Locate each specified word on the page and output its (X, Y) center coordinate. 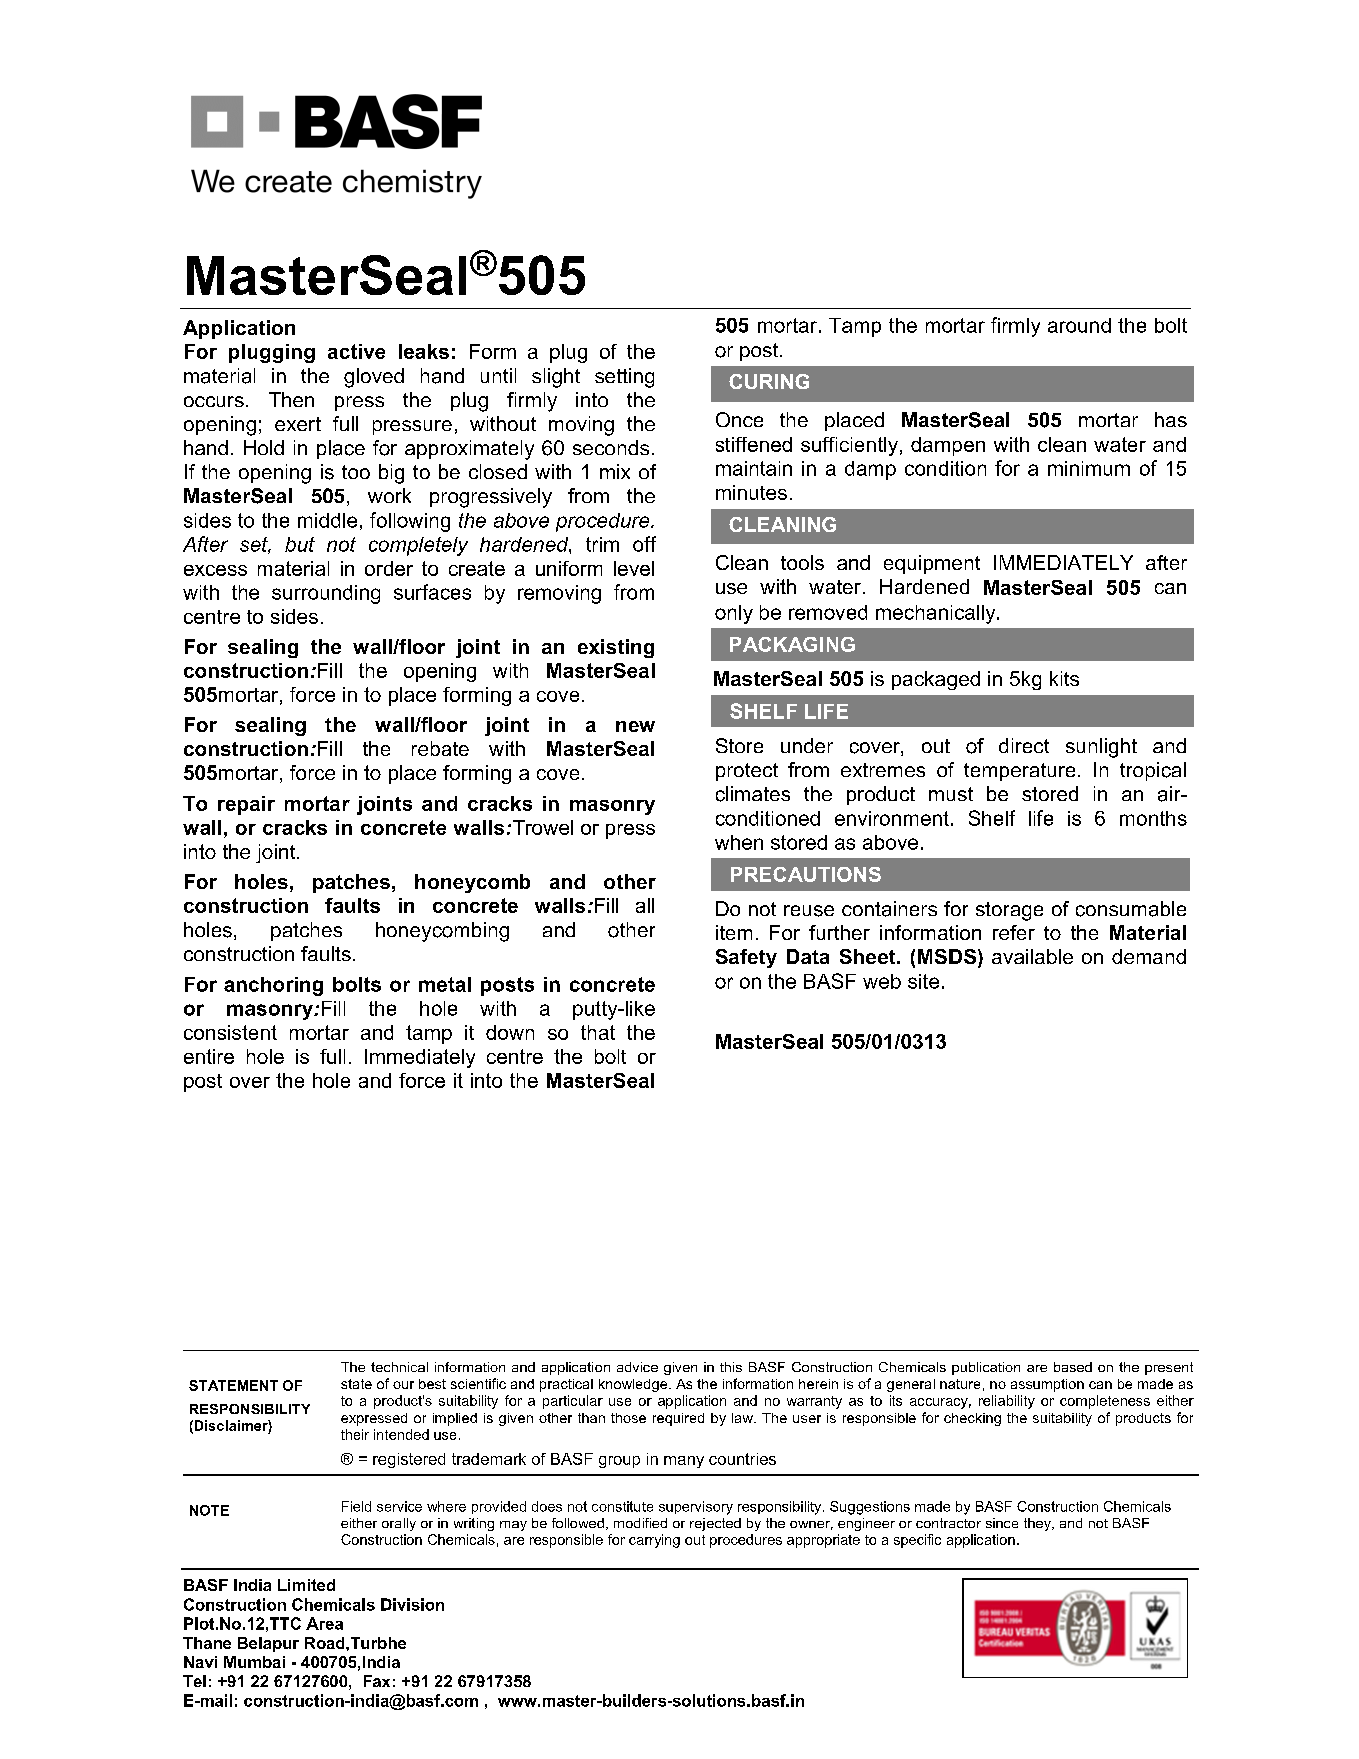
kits (1064, 678)
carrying (654, 1541)
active (356, 351)
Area (324, 1623)
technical (399, 1367)
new (635, 726)
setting (624, 378)
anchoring (273, 986)
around (1079, 325)
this (731, 1367)
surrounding (326, 594)
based (1073, 1367)
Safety (746, 958)
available (1032, 956)
